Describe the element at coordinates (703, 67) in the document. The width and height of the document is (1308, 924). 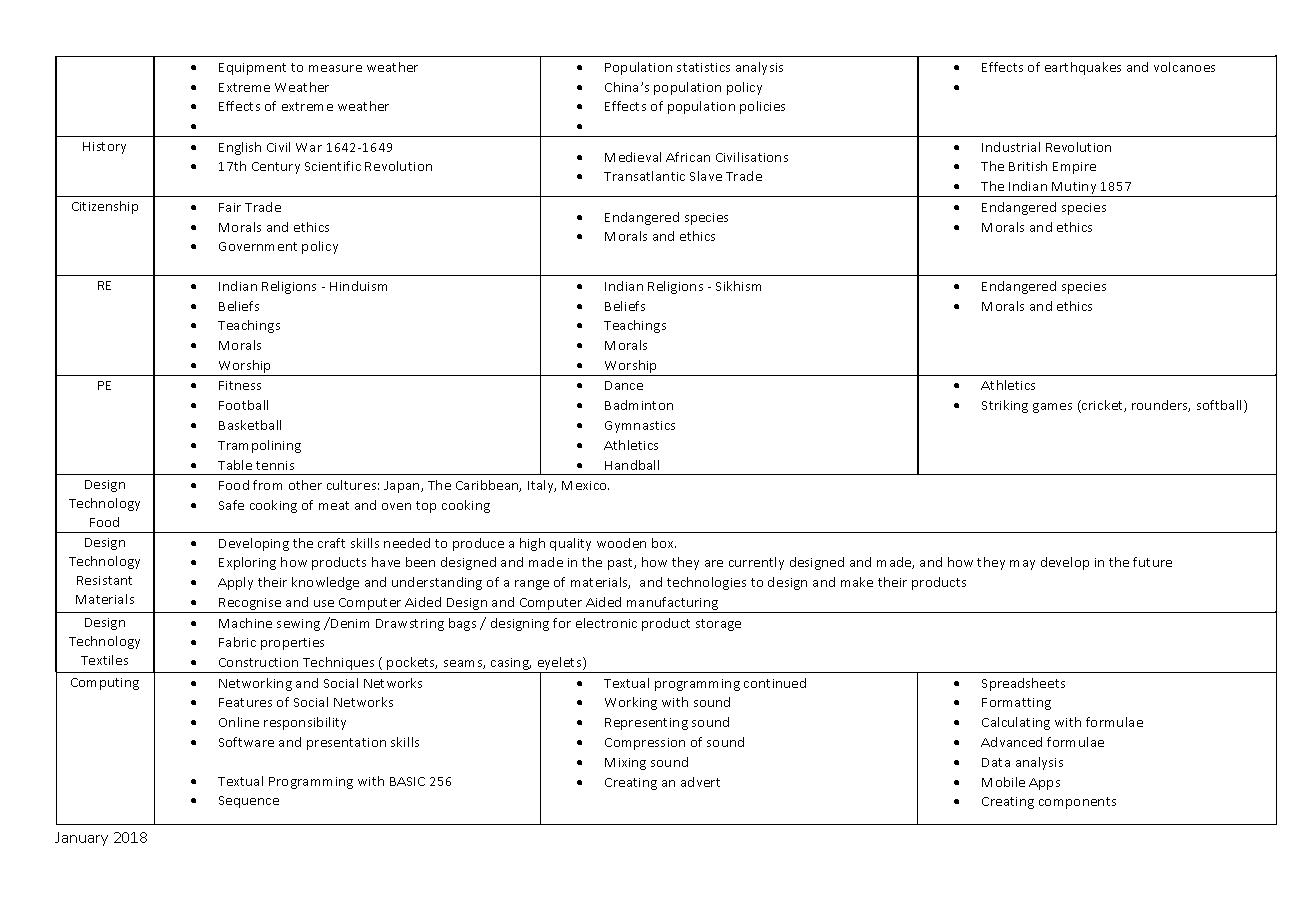
I see `statistics` at that location.
